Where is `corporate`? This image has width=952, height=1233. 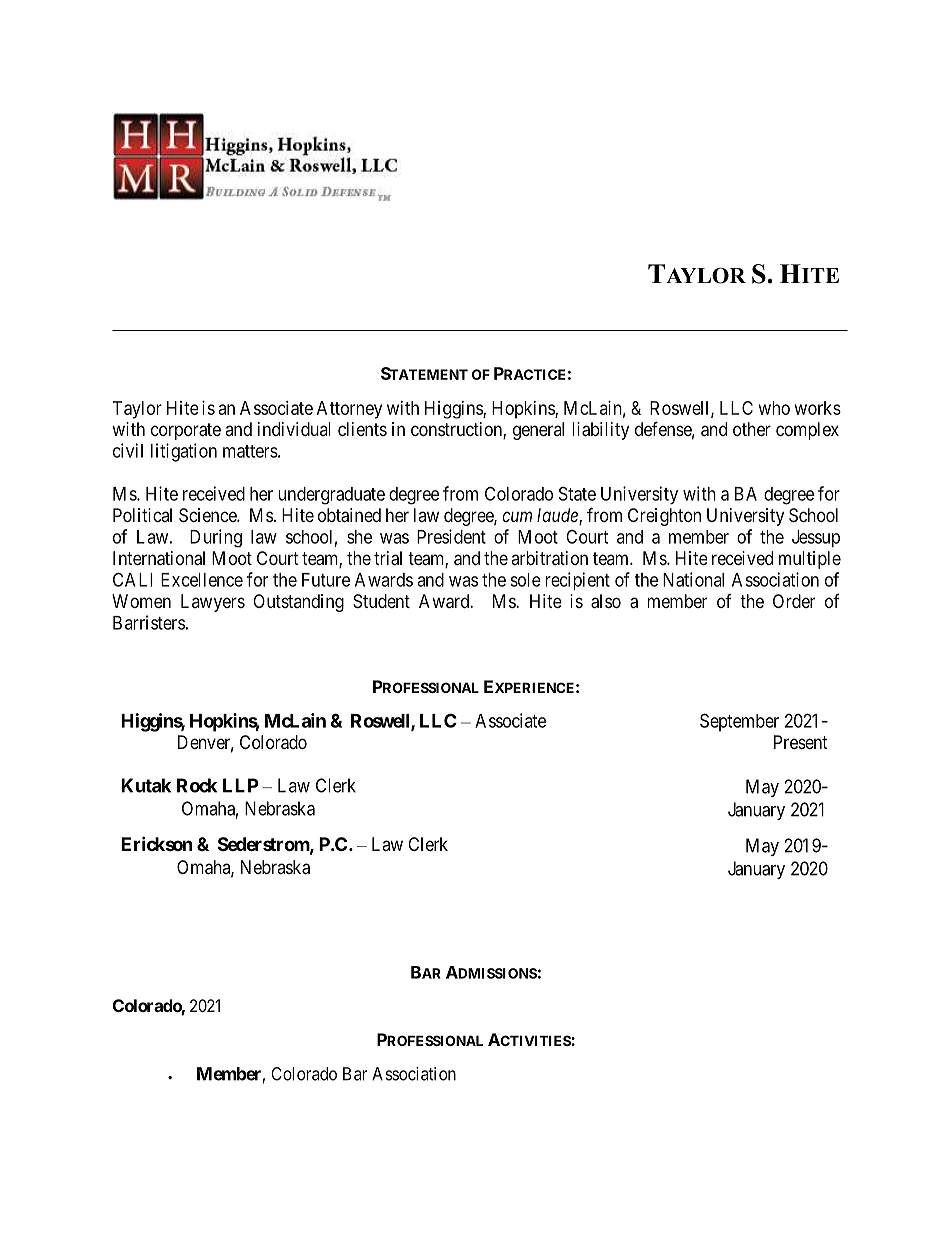 corporate is located at coordinates (186, 431).
